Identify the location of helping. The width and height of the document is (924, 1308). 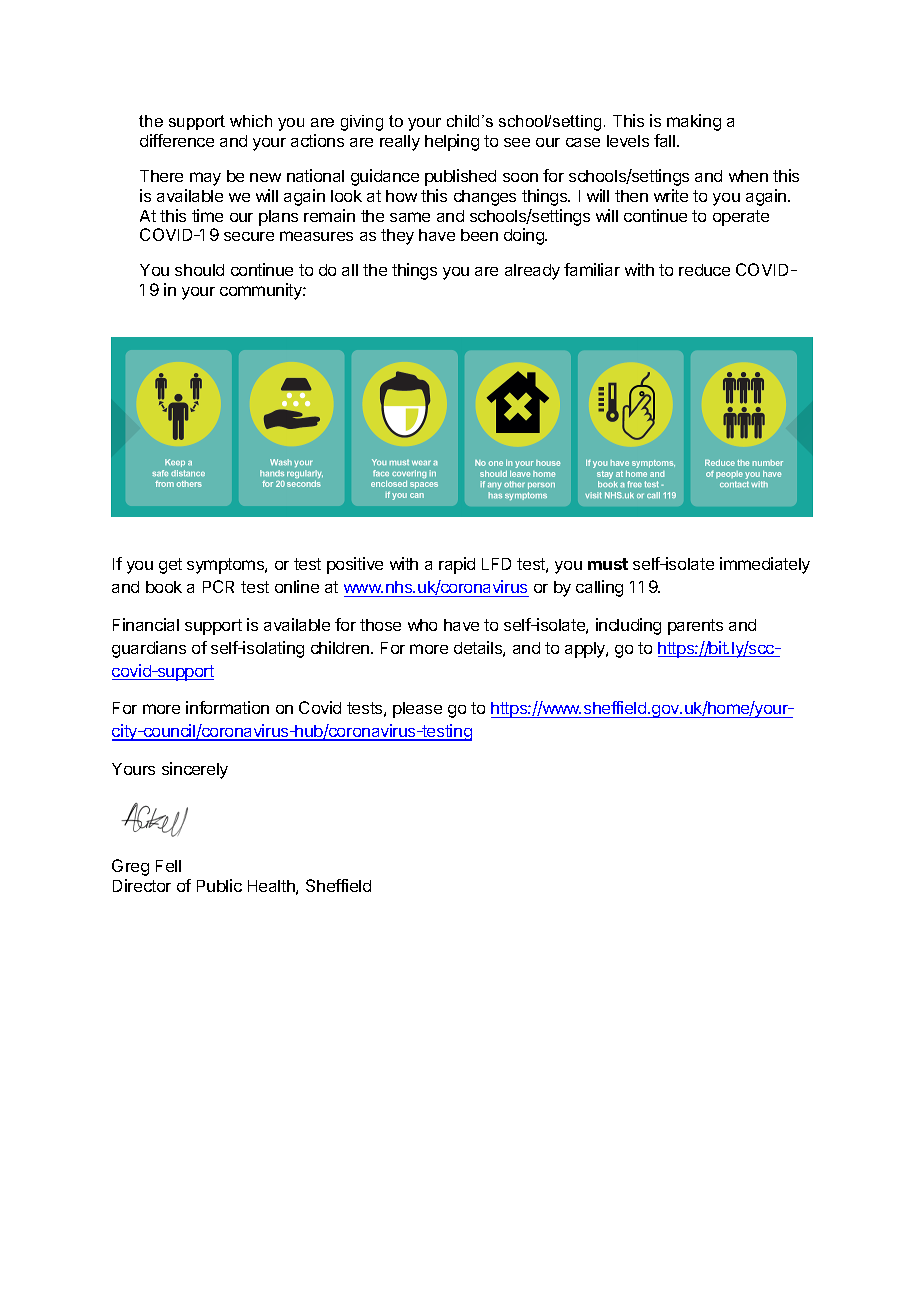
(452, 142).
